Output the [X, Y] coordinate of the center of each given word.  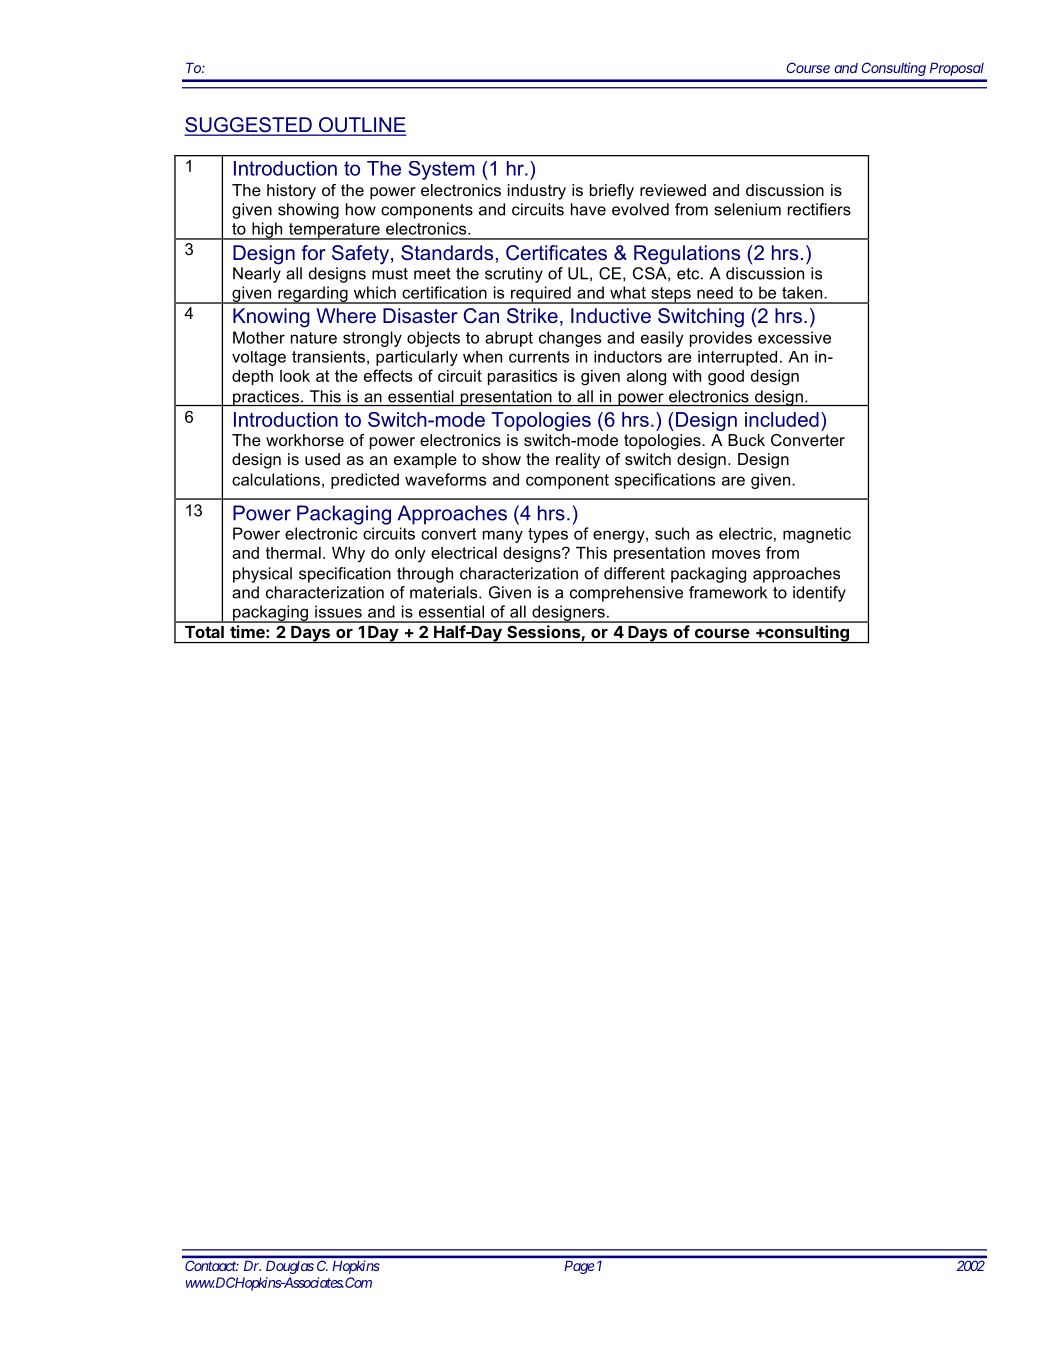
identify [819, 594]
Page [579, 1267]
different [634, 573]
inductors [628, 357]
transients [328, 357]
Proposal [957, 69]
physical [262, 575]
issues [338, 611]
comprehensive [626, 594]
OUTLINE [361, 126]
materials [445, 592]
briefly [612, 192]
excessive [794, 337]
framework [728, 592]
